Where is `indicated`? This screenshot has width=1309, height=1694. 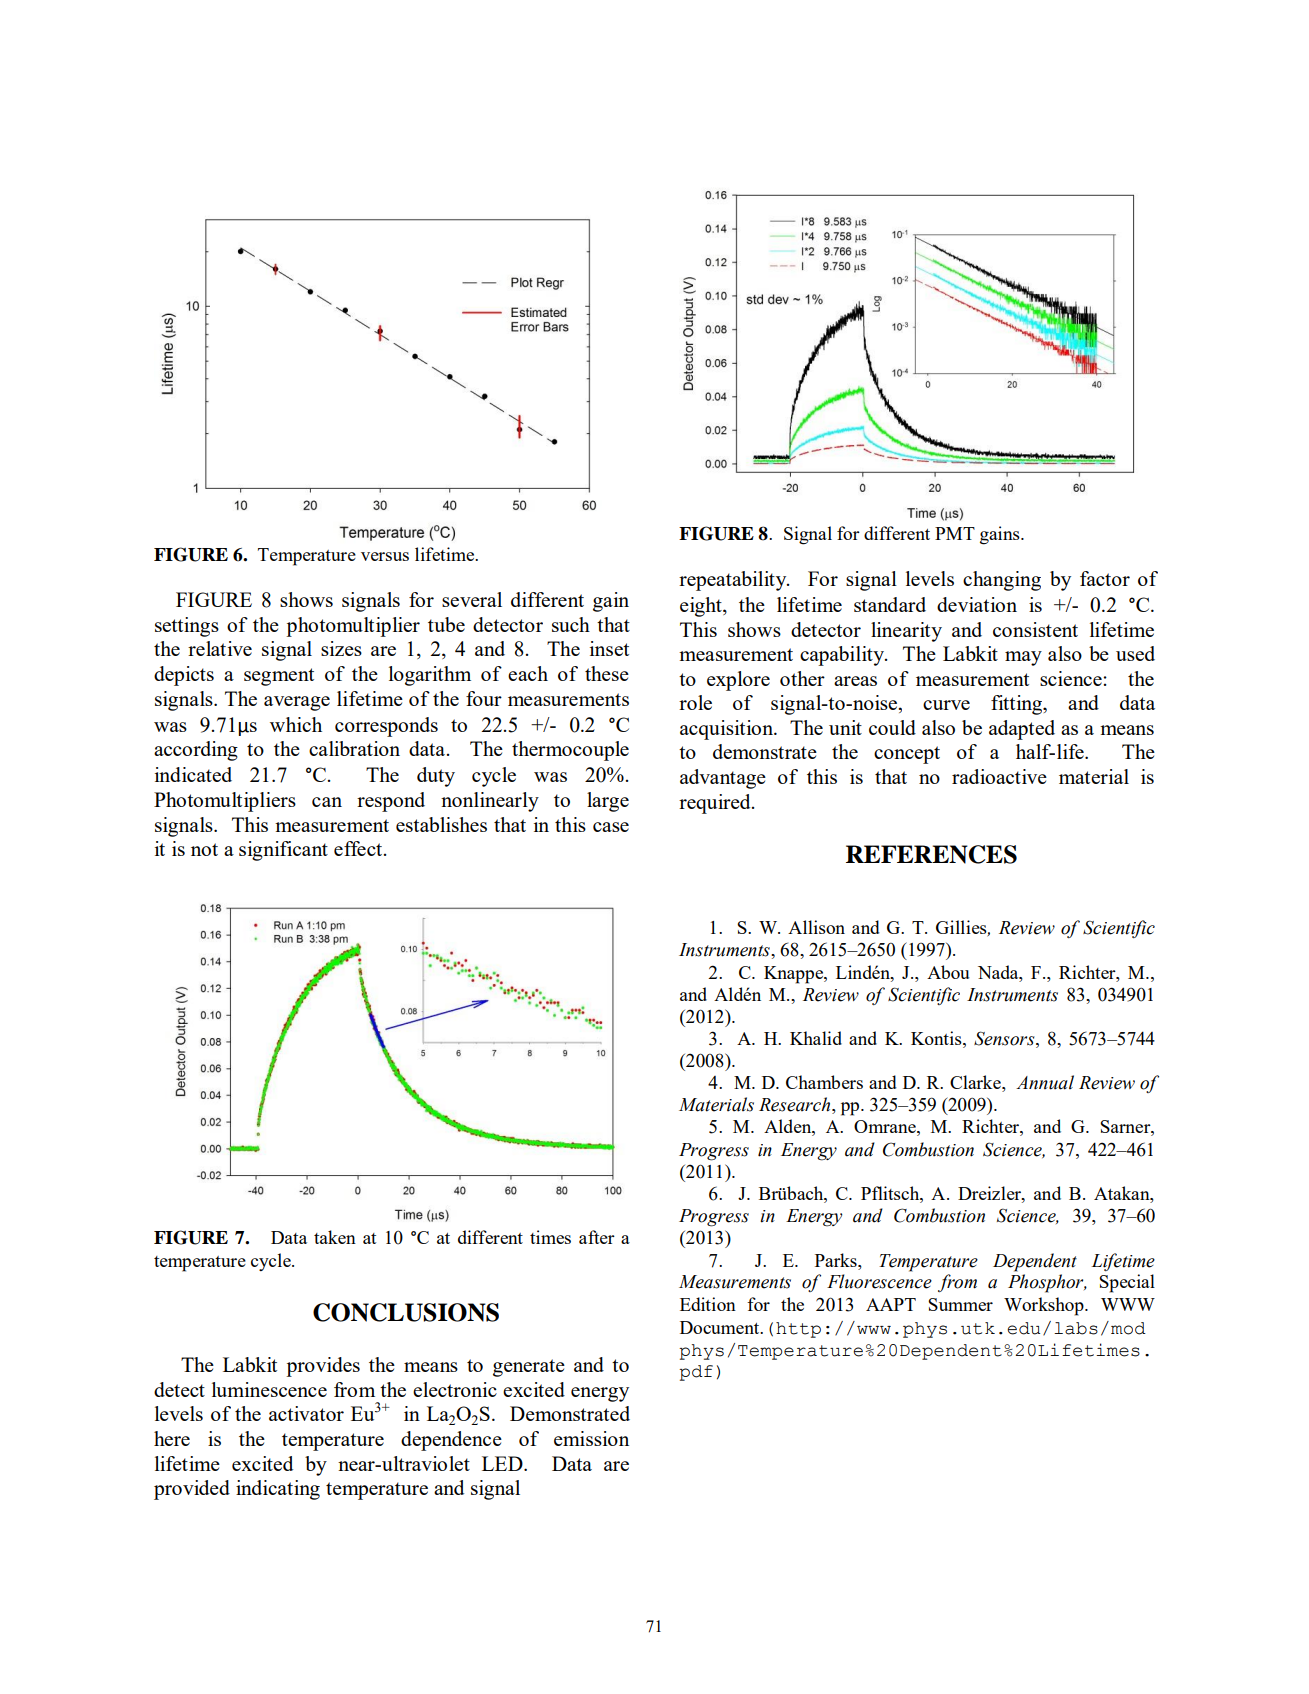 indicated is located at coordinates (193, 774).
